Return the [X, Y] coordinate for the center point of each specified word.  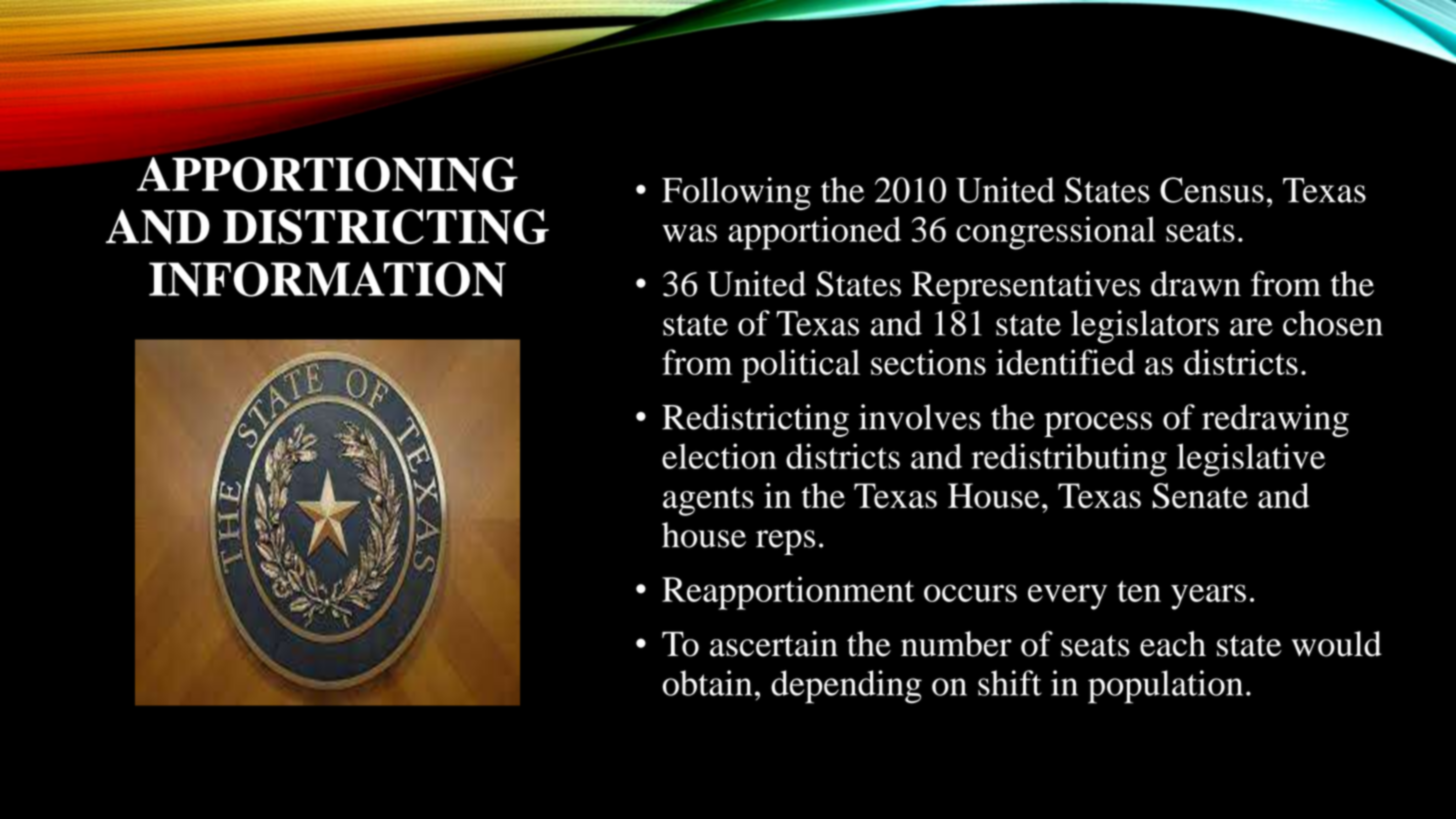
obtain [707, 683]
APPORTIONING [327, 174]
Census [1212, 190]
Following [736, 193]
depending [846, 687]
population [1165, 687]
